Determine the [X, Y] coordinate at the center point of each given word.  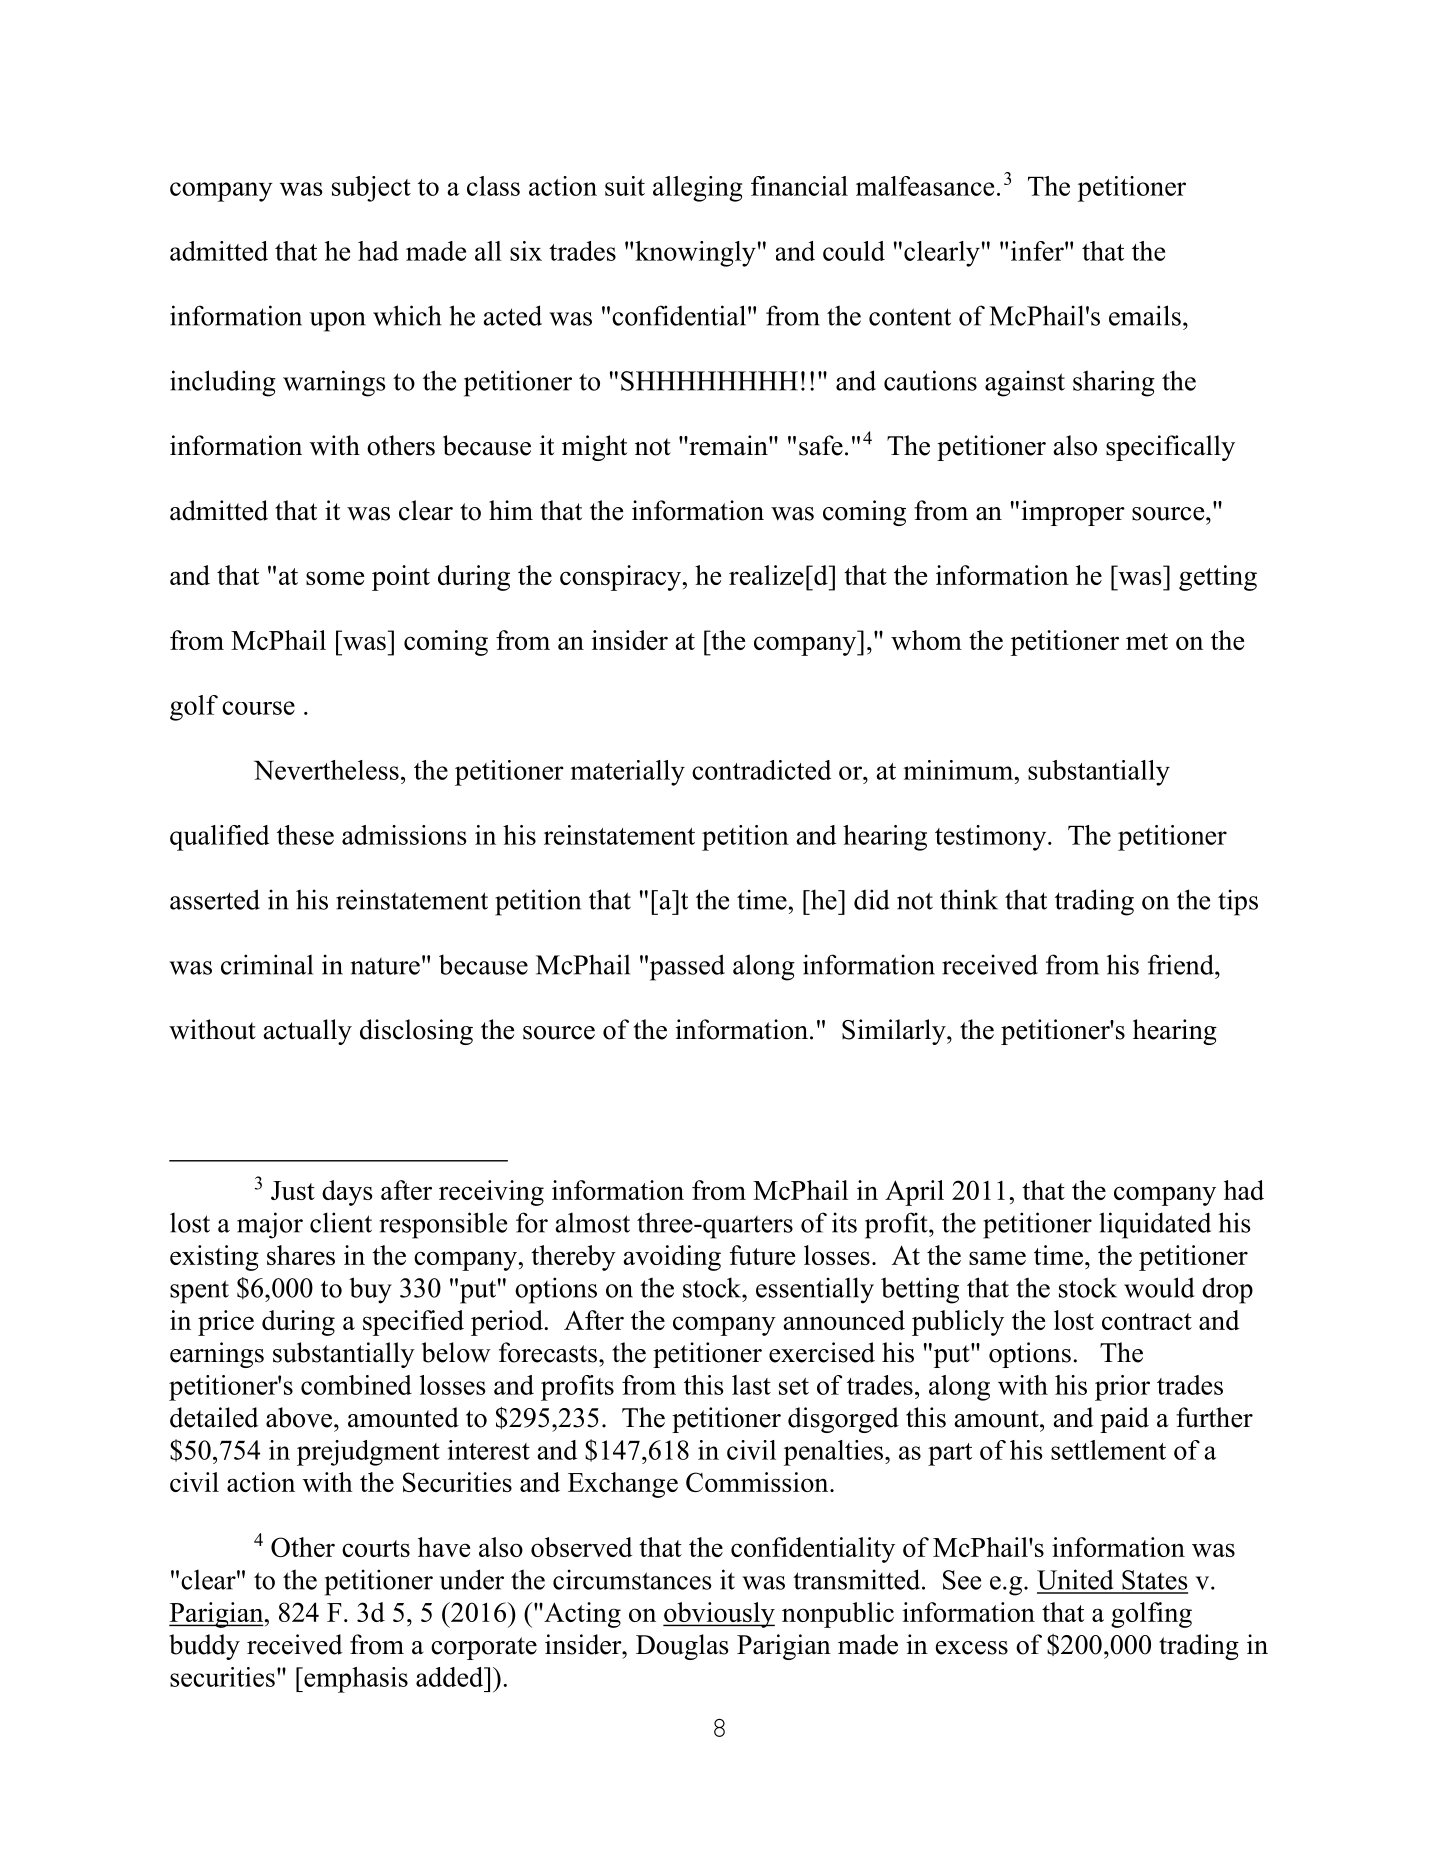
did [872, 899]
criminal [267, 964]
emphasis [355, 1680]
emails [1145, 315]
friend [1182, 964]
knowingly [695, 254]
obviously [719, 1615]
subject [371, 189]
